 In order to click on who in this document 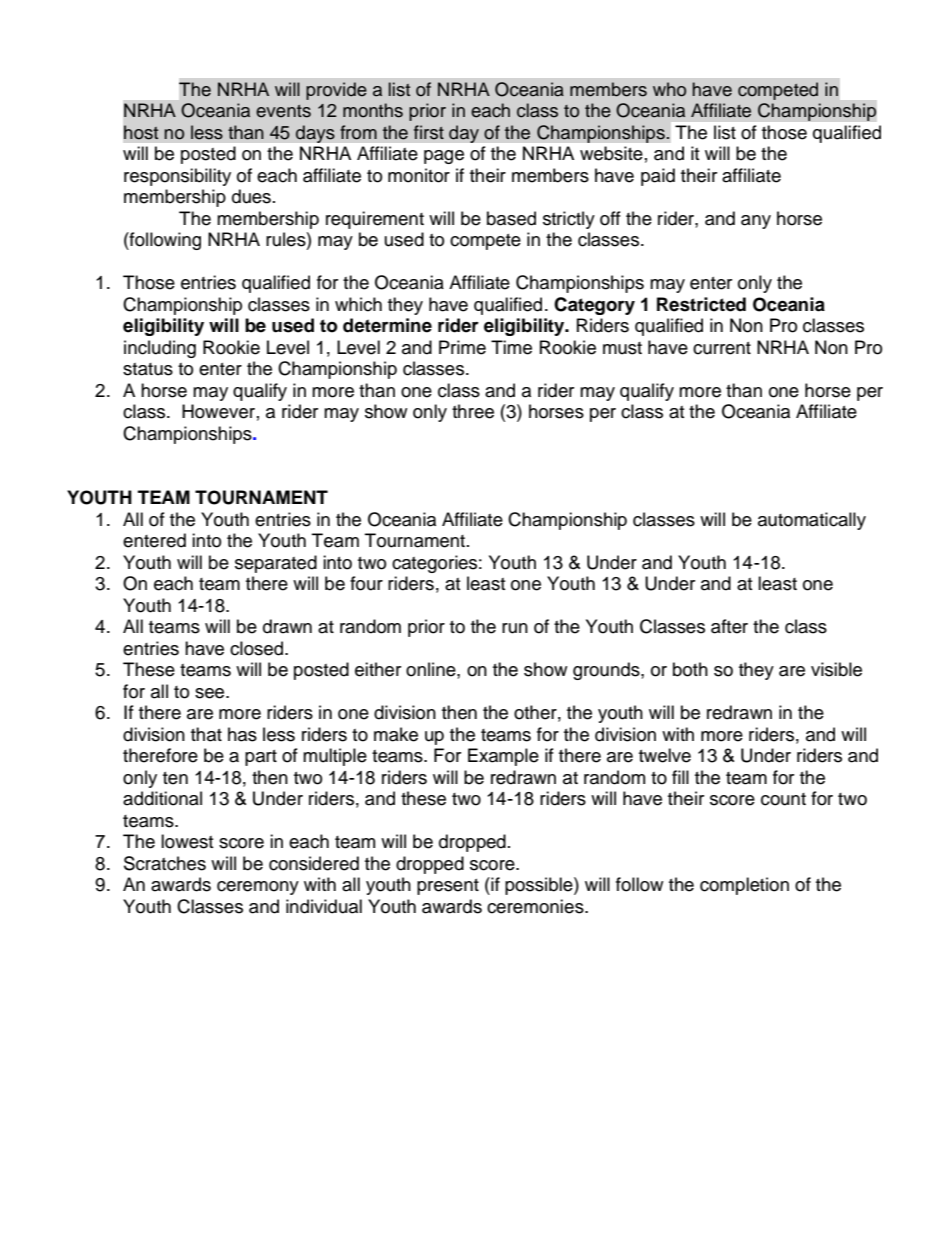, I will do `click(669, 89)`.
